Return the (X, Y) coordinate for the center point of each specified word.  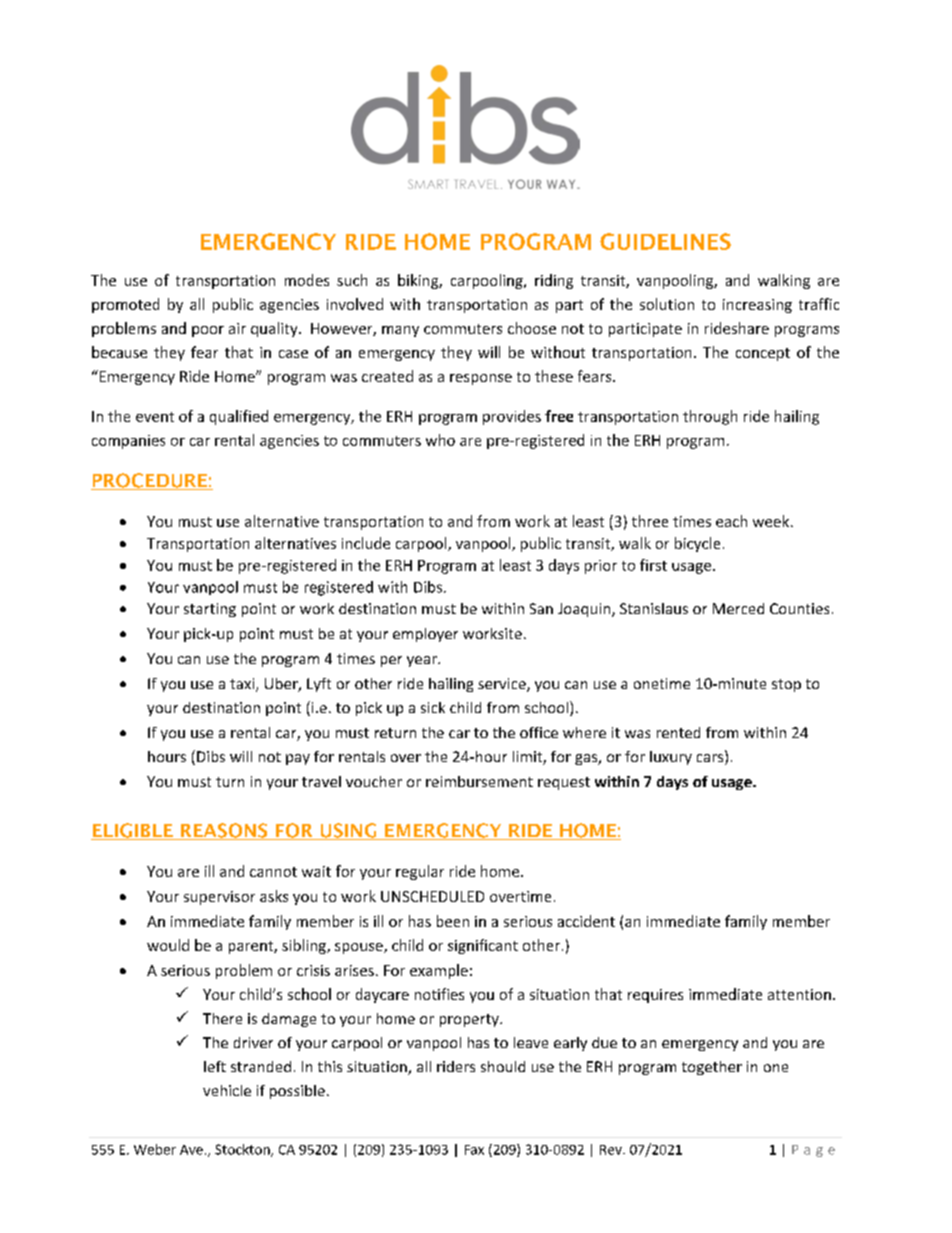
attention (799, 994)
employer (425, 635)
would (168, 945)
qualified (239, 417)
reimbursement (479, 781)
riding (554, 281)
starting (210, 610)
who (440, 440)
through (710, 417)
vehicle (227, 1090)
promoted (125, 305)
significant (483, 946)
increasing (757, 306)
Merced (738, 608)
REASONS (224, 831)
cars (711, 759)
